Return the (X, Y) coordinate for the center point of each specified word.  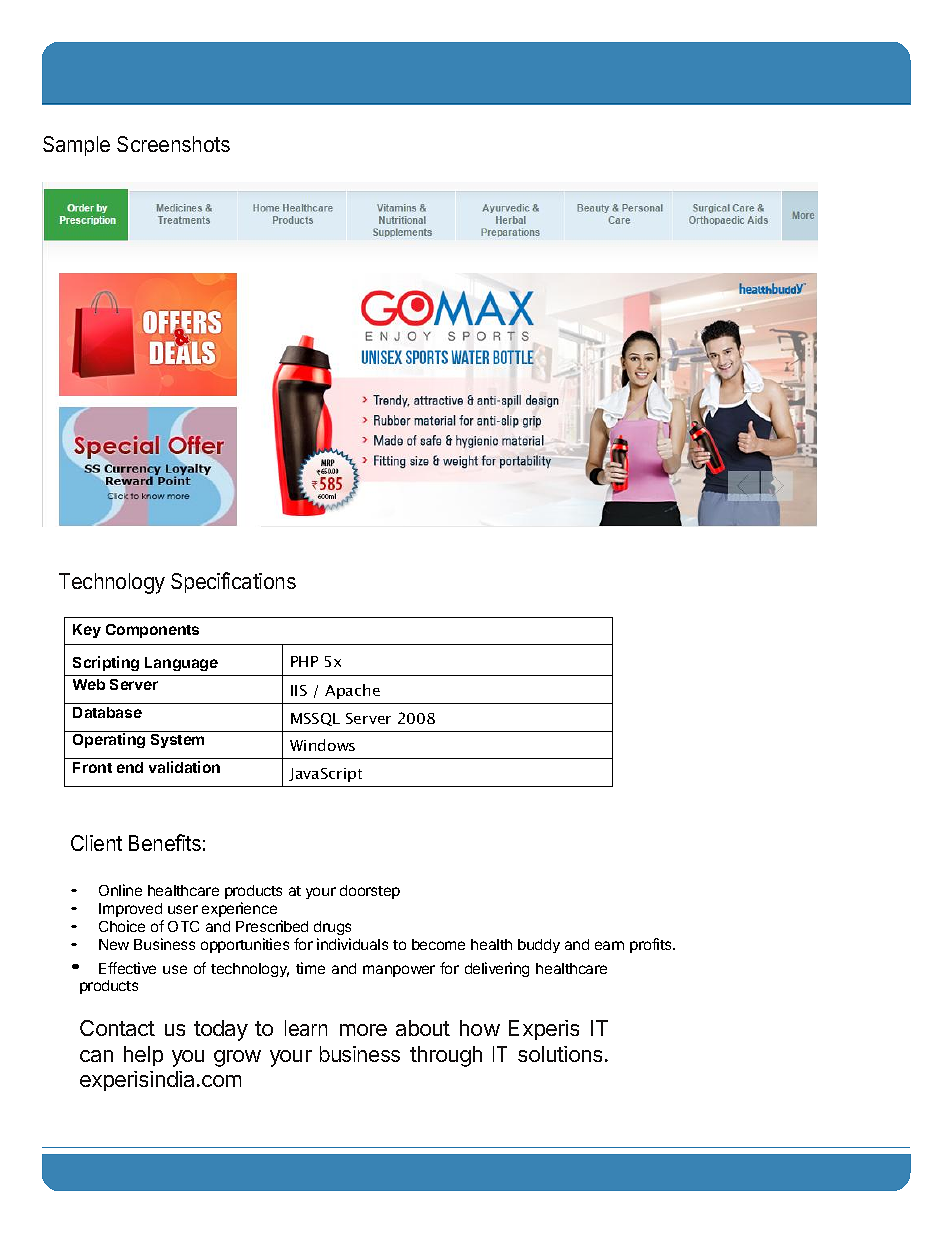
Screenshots (173, 144)
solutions (560, 1054)
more (363, 1030)
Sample (76, 146)
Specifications (233, 582)
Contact (117, 1028)
